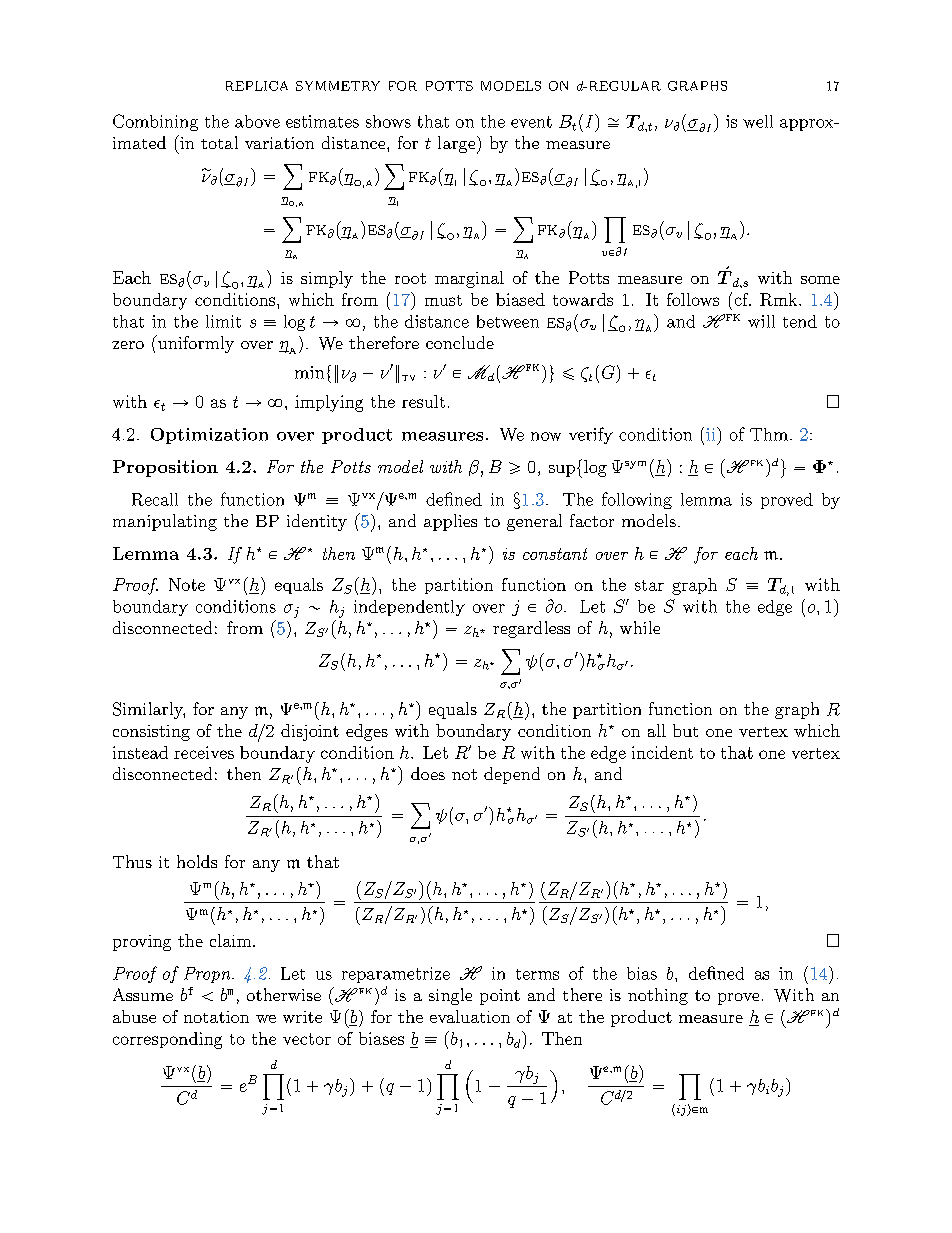 Image resolution: width=952 pixels, height=1233 pixels. What do you see at coordinates (187, 584) in the screenshot?
I see `Note` at bounding box center [187, 584].
